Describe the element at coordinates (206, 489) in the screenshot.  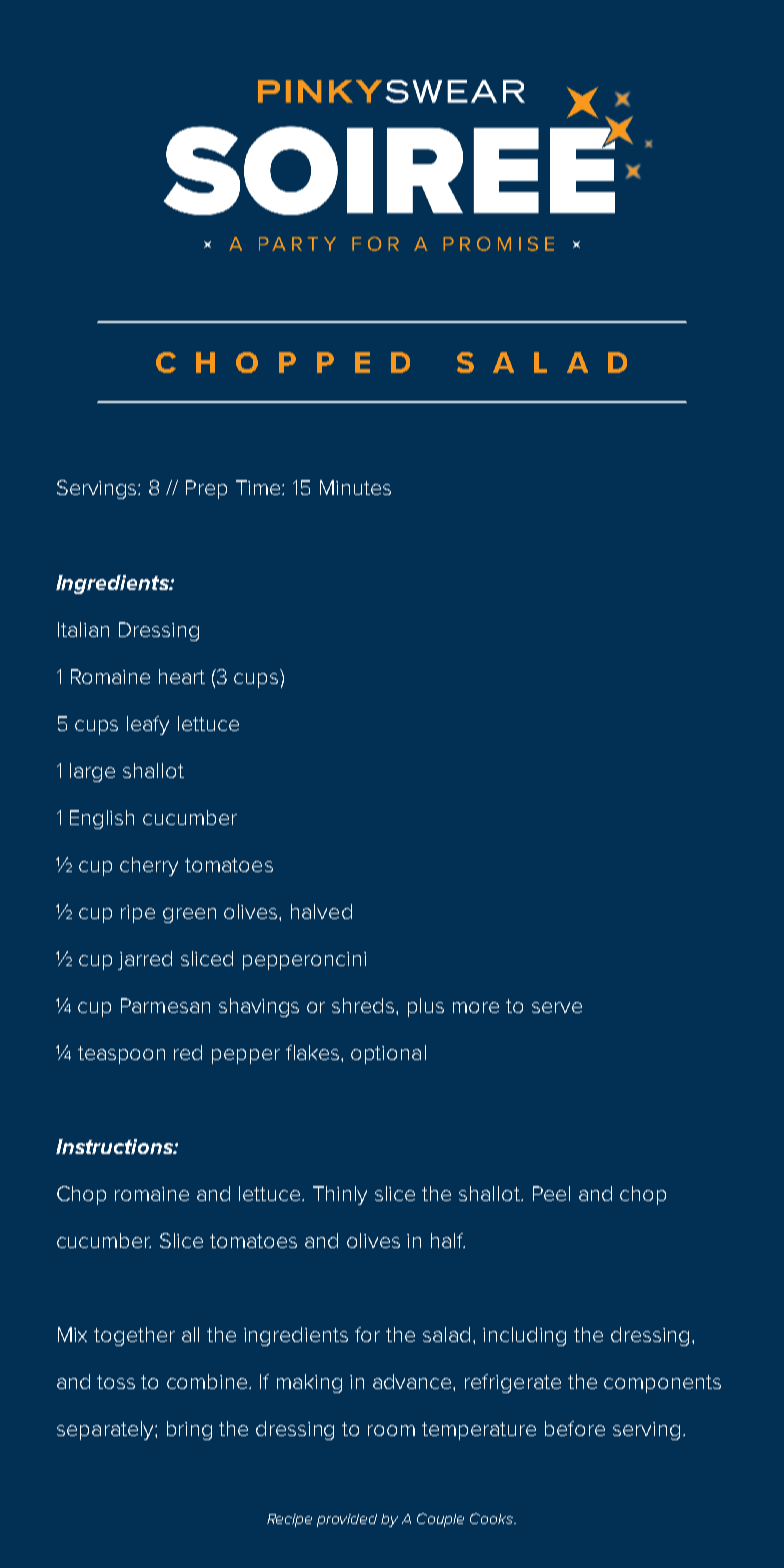
I see `Prep` at that location.
